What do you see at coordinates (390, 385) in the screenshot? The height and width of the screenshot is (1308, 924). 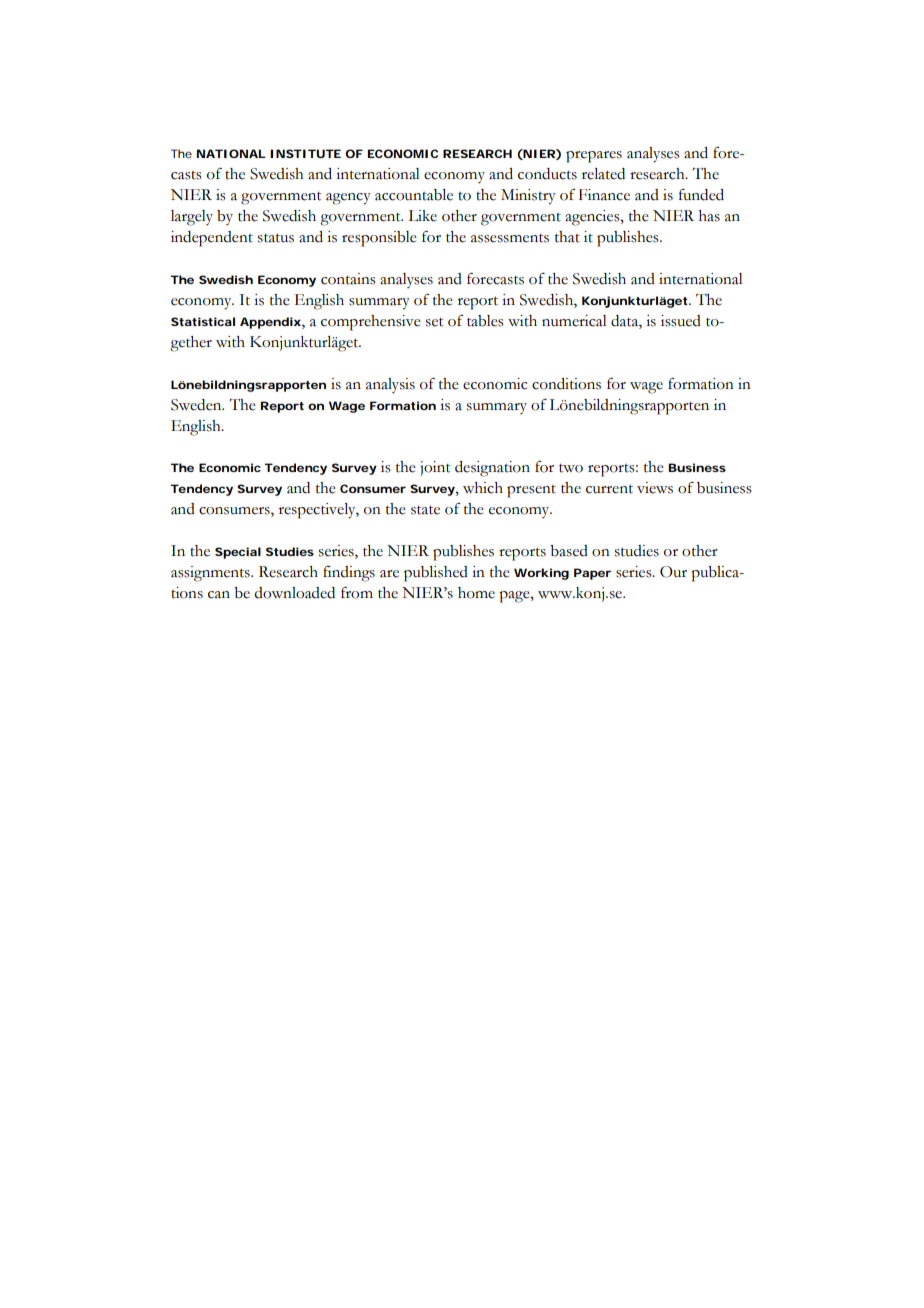 I see `analysis` at bounding box center [390, 385].
